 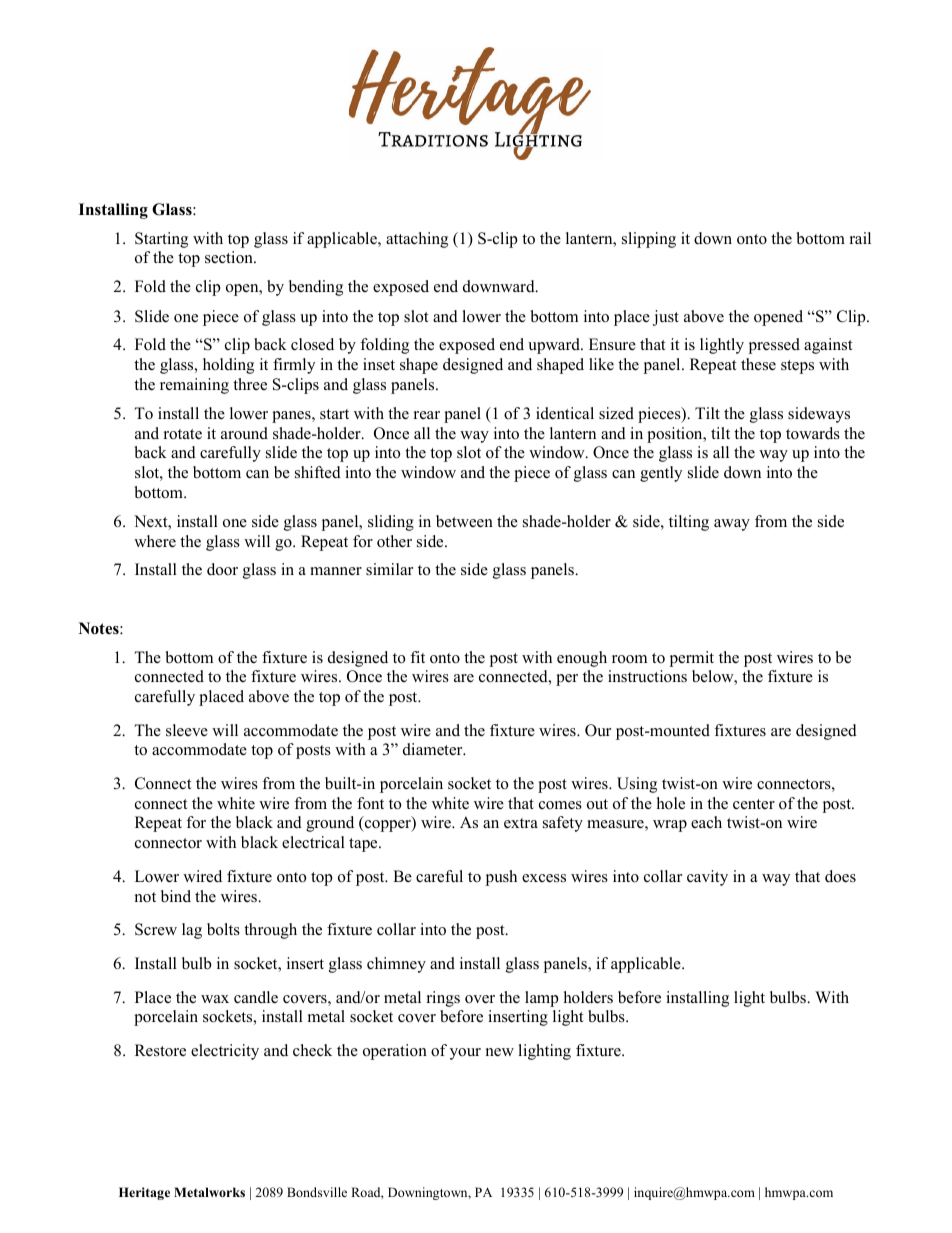 What do you see at coordinates (732, 525) in the page?
I see `away` at bounding box center [732, 525].
